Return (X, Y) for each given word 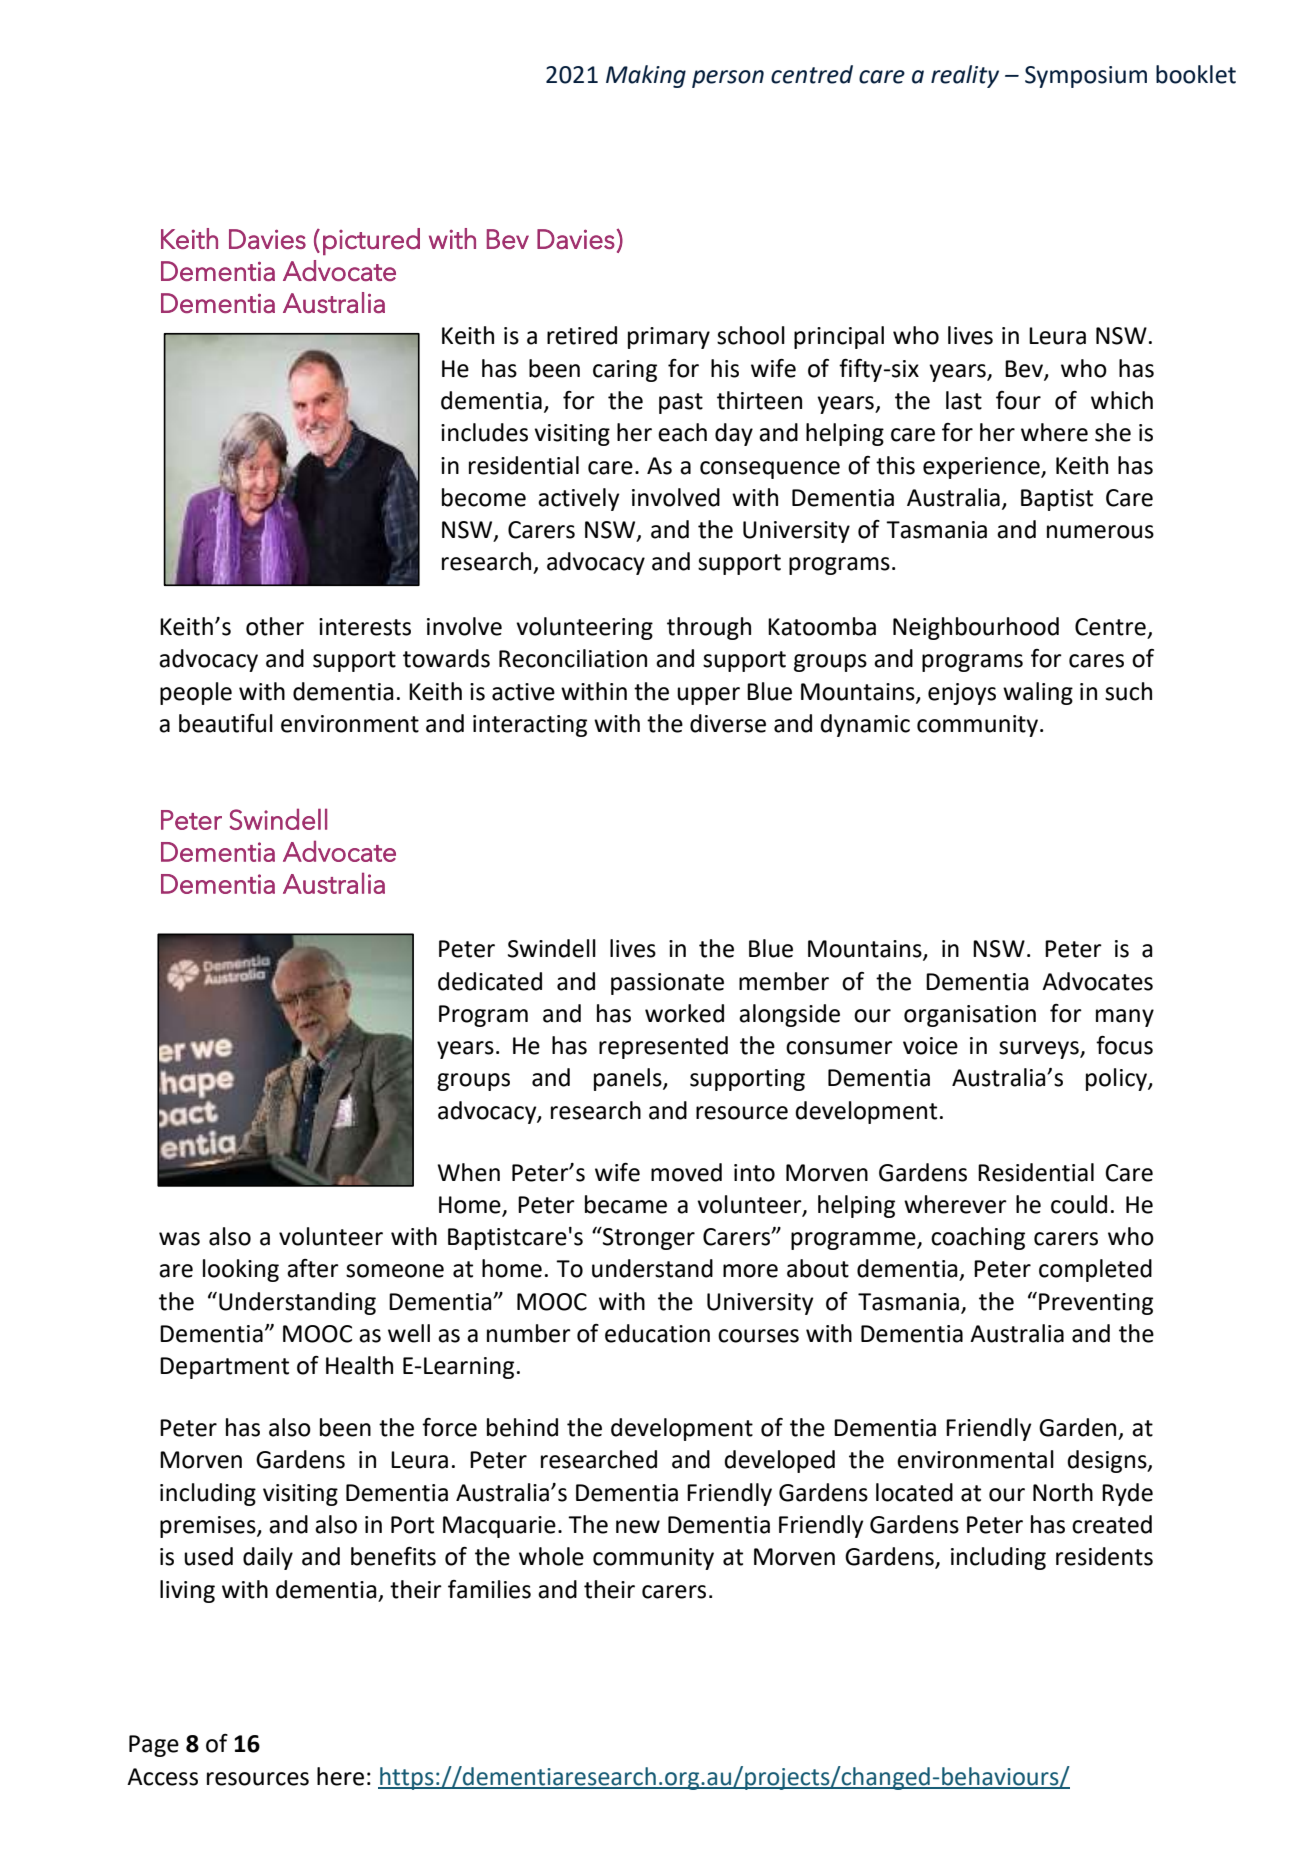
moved (686, 1172)
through (709, 628)
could (1079, 1204)
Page (154, 1746)
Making (646, 76)
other (275, 626)
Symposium (1086, 77)
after (313, 1268)
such (1128, 691)
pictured (371, 241)
